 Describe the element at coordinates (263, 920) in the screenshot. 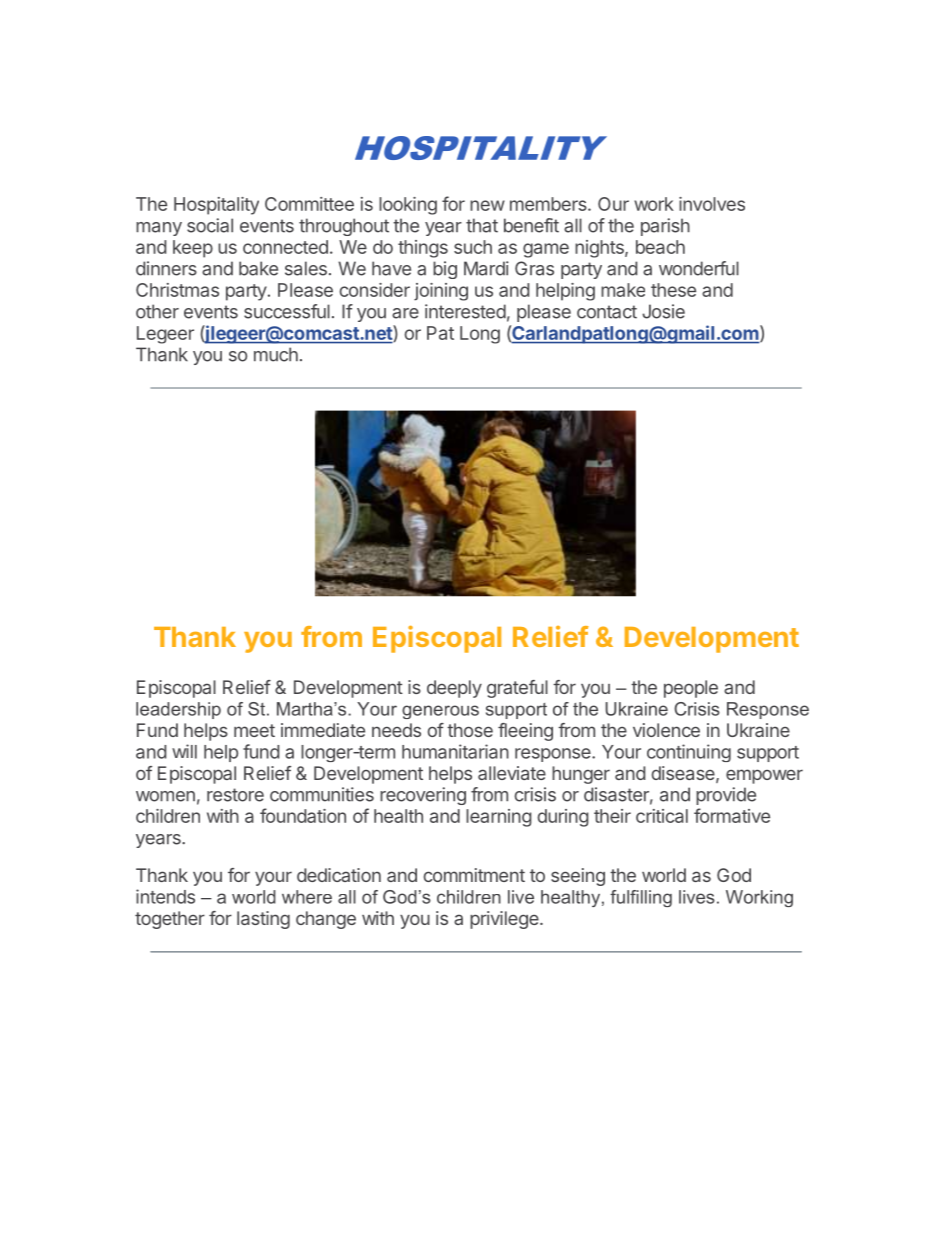

I see `lasting` at that location.
